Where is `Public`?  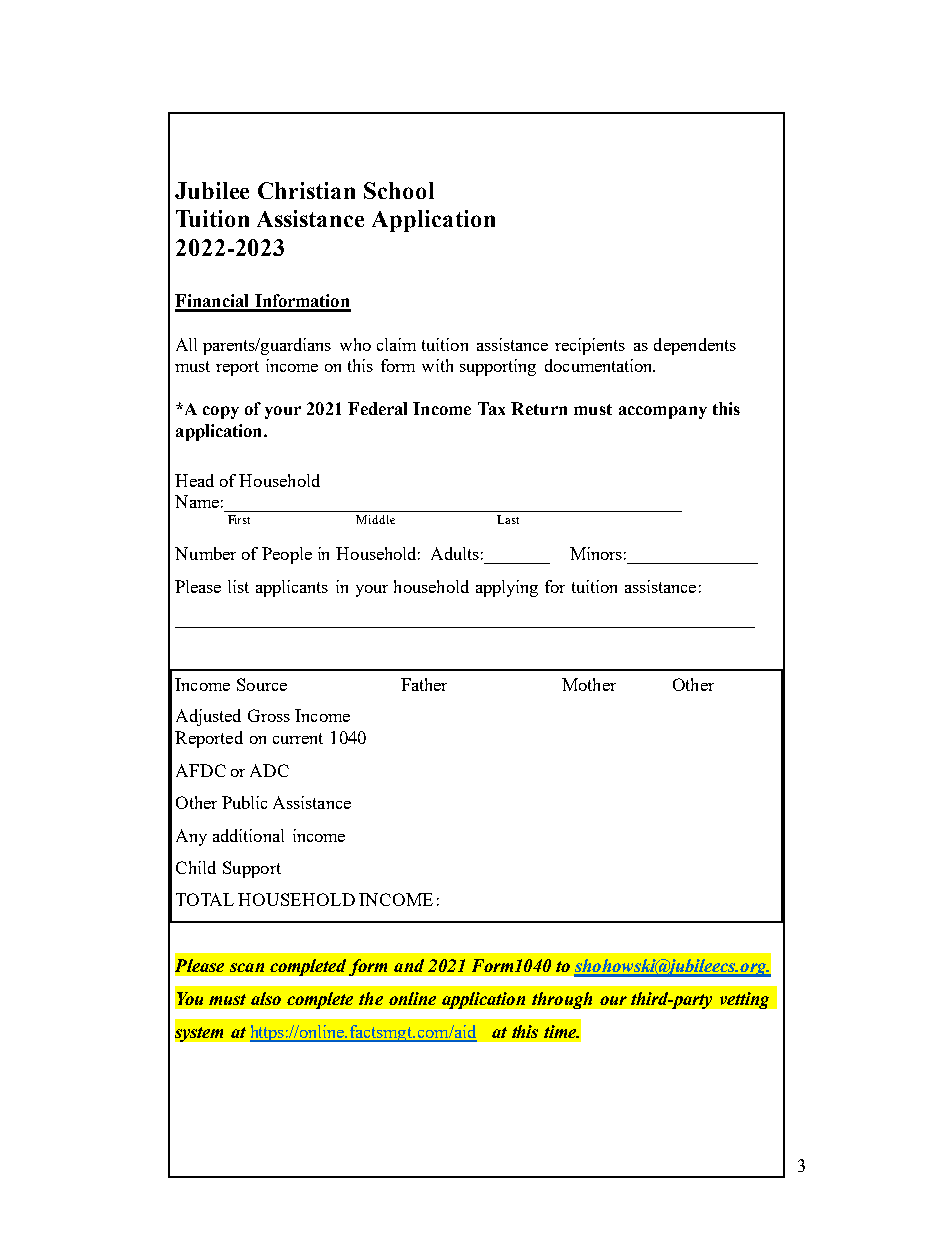 Public is located at coordinates (244, 802).
